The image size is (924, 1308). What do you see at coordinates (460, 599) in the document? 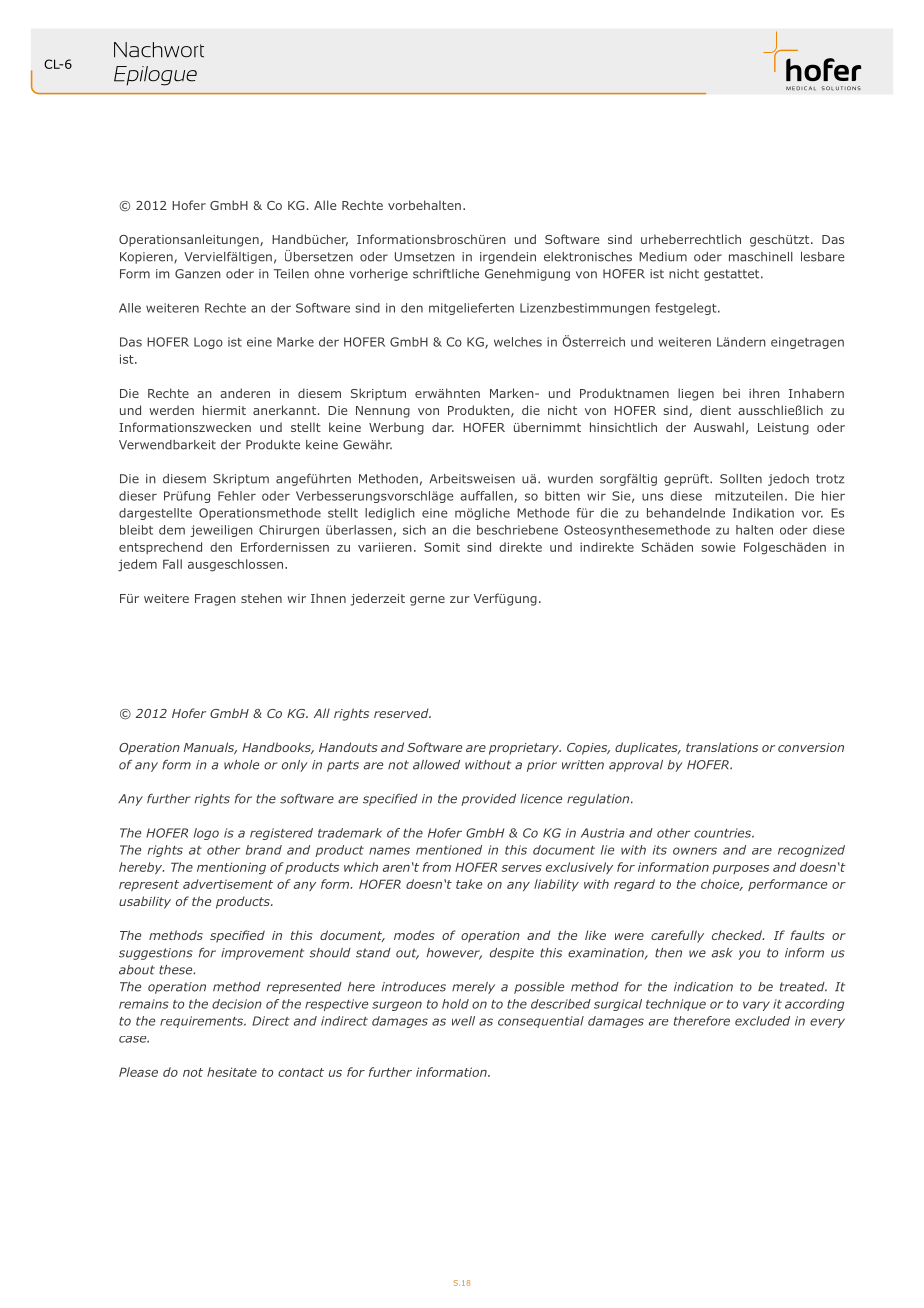
I see `zur` at bounding box center [460, 599].
